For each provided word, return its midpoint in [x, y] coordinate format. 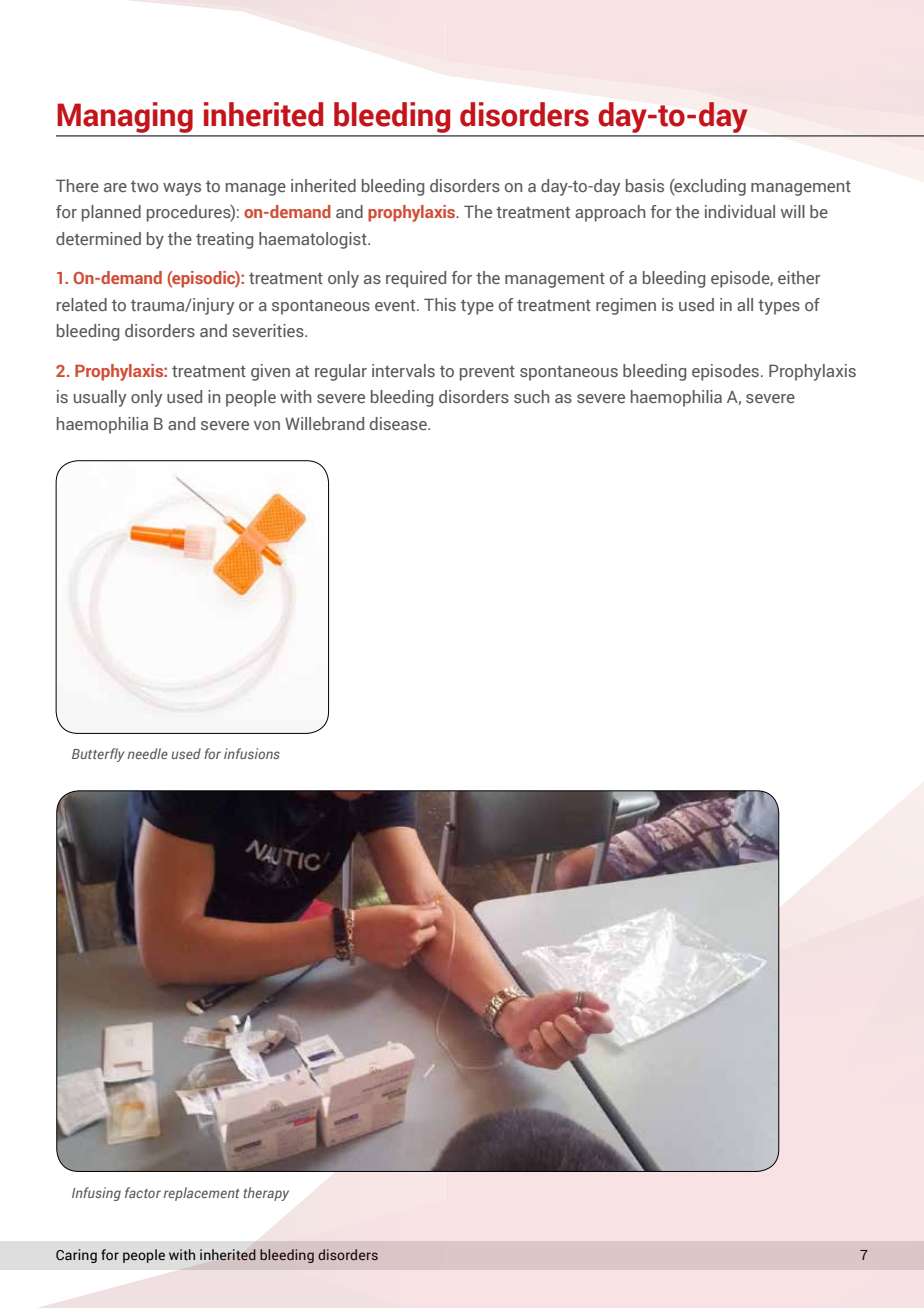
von [267, 425]
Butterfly [98, 755]
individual [740, 211]
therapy [266, 1194]
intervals [403, 370]
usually [100, 398]
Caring [76, 1256]
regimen [626, 306]
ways [182, 189]
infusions [252, 753]
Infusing [96, 1194]
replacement [201, 1194]
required [416, 279]
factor [143, 1192]
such [531, 396]
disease [399, 423]
